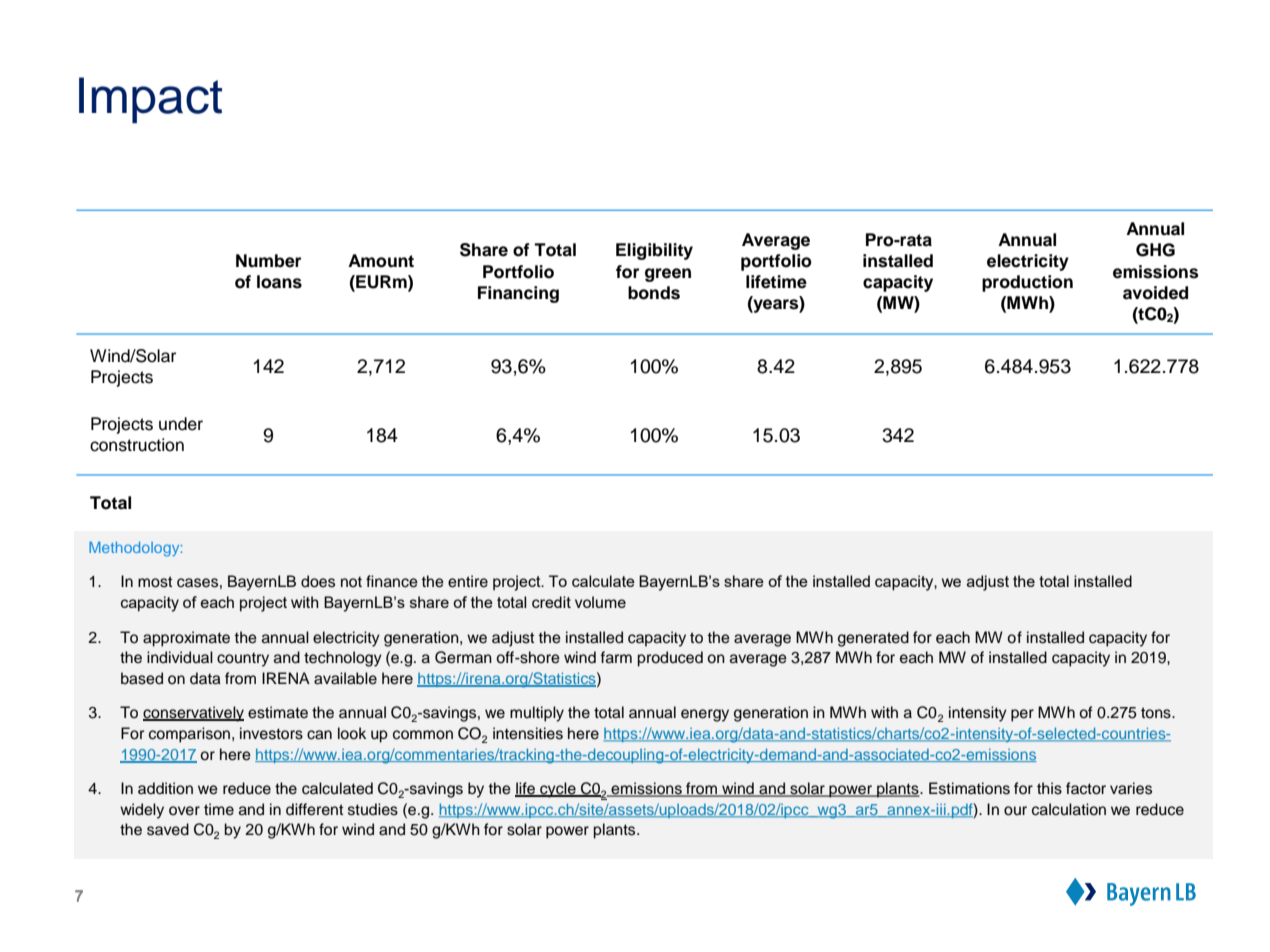 This page has width=1270, height=952. What do you see at coordinates (315, 809) in the page?
I see `different` at bounding box center [315, 809].
